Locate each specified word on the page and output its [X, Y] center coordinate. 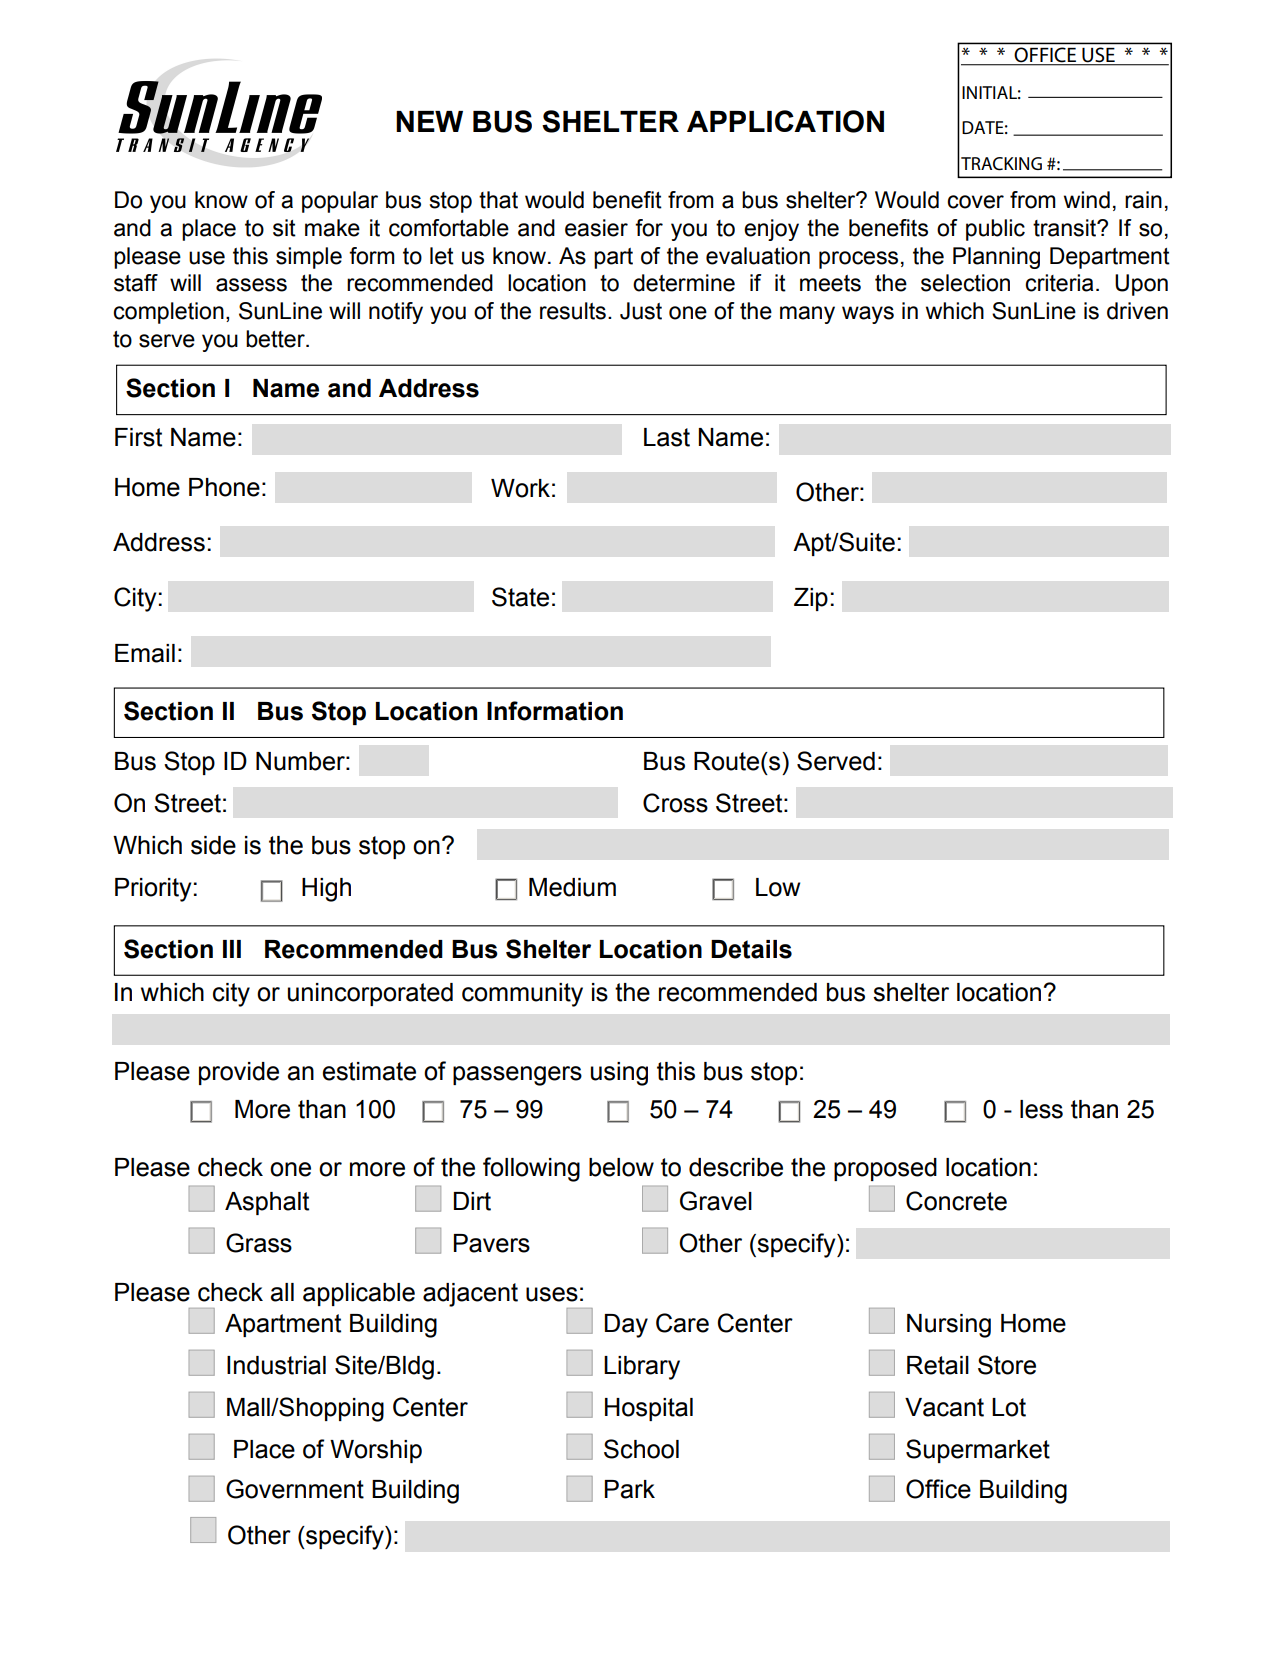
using [619, 1074]
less [1041, 1109]
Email [145, 653]
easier [596, 228]
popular [340, 202]
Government [295, 1489]
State [520, 597]
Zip [811, 599]
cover [975, 202]
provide [239, 1073]
